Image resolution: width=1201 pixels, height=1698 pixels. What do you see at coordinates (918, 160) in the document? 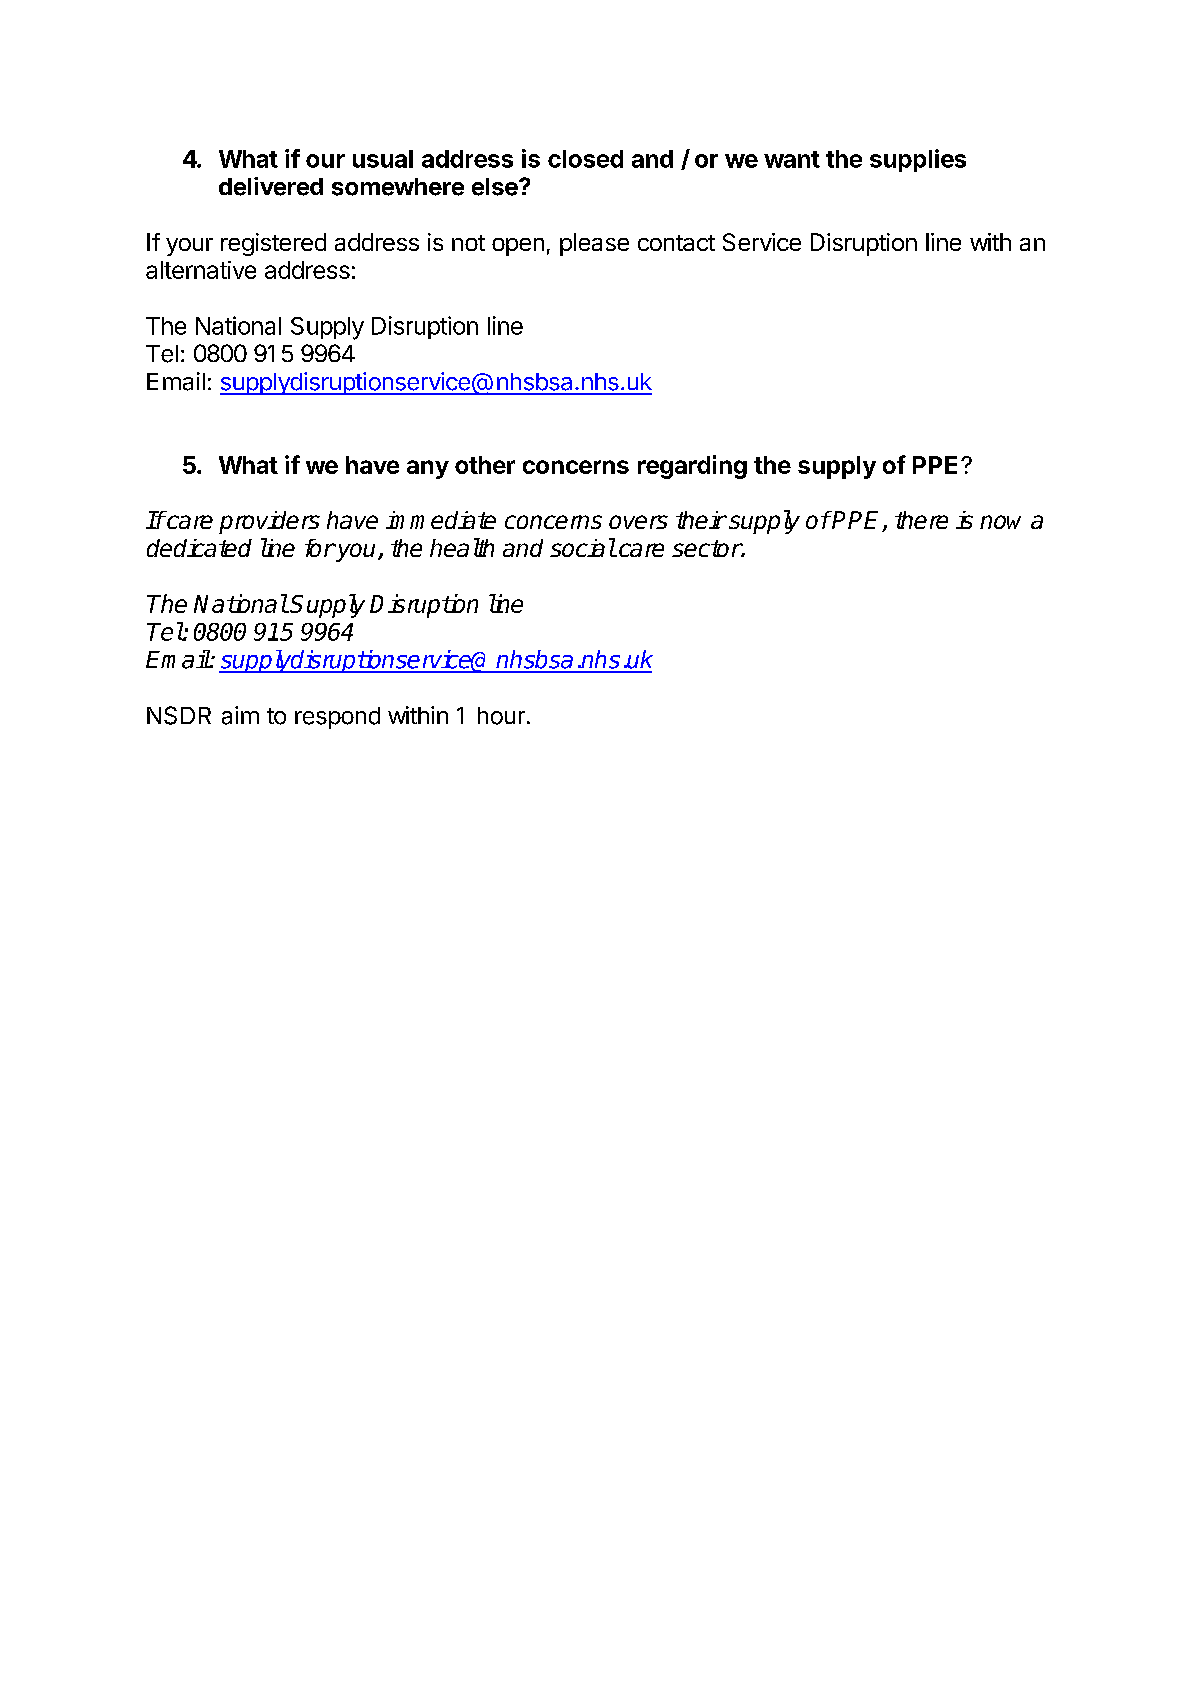
I see `supplies` at bounding box center [918, 160].
